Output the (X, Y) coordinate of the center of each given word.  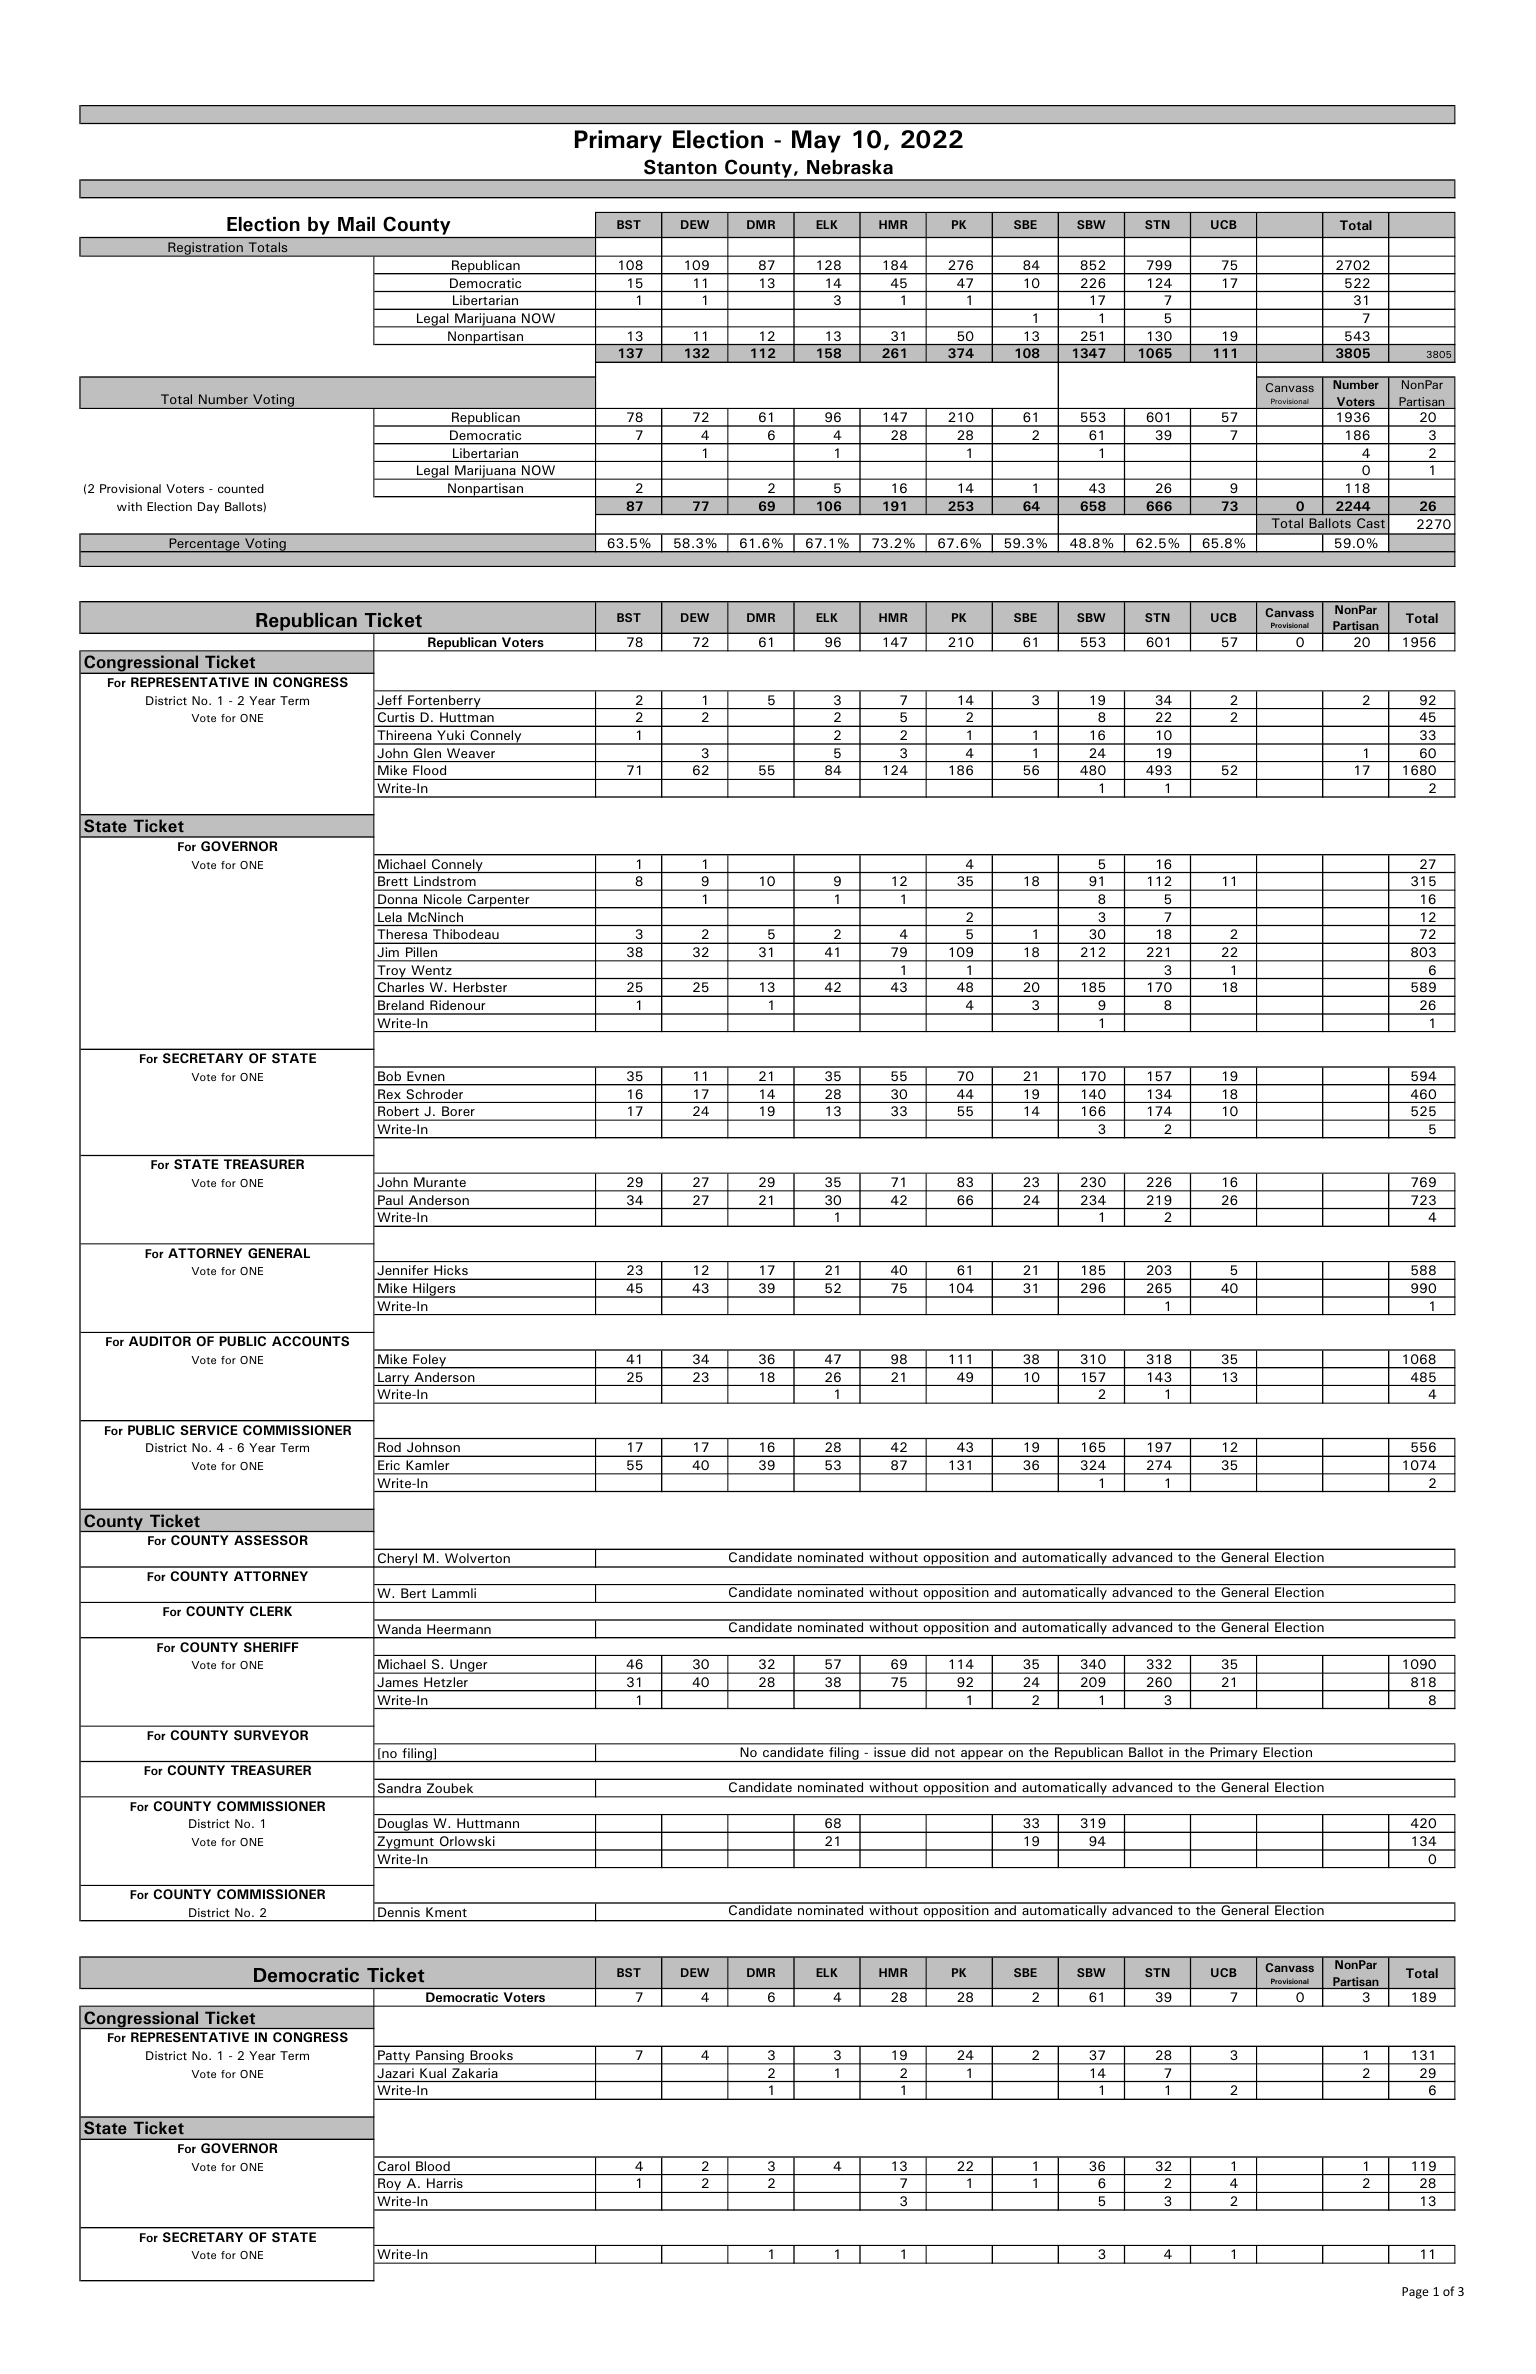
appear (982, 1756)
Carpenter (498, 901)
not (945, 1753)
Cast (1371, 523)
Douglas (402, 1825)
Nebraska (850, 167)
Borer (458, 1111)
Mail (356, 224)
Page (1415, 2293)
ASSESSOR (271, 1540)
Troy (391, 972)
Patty (394, 2057)
